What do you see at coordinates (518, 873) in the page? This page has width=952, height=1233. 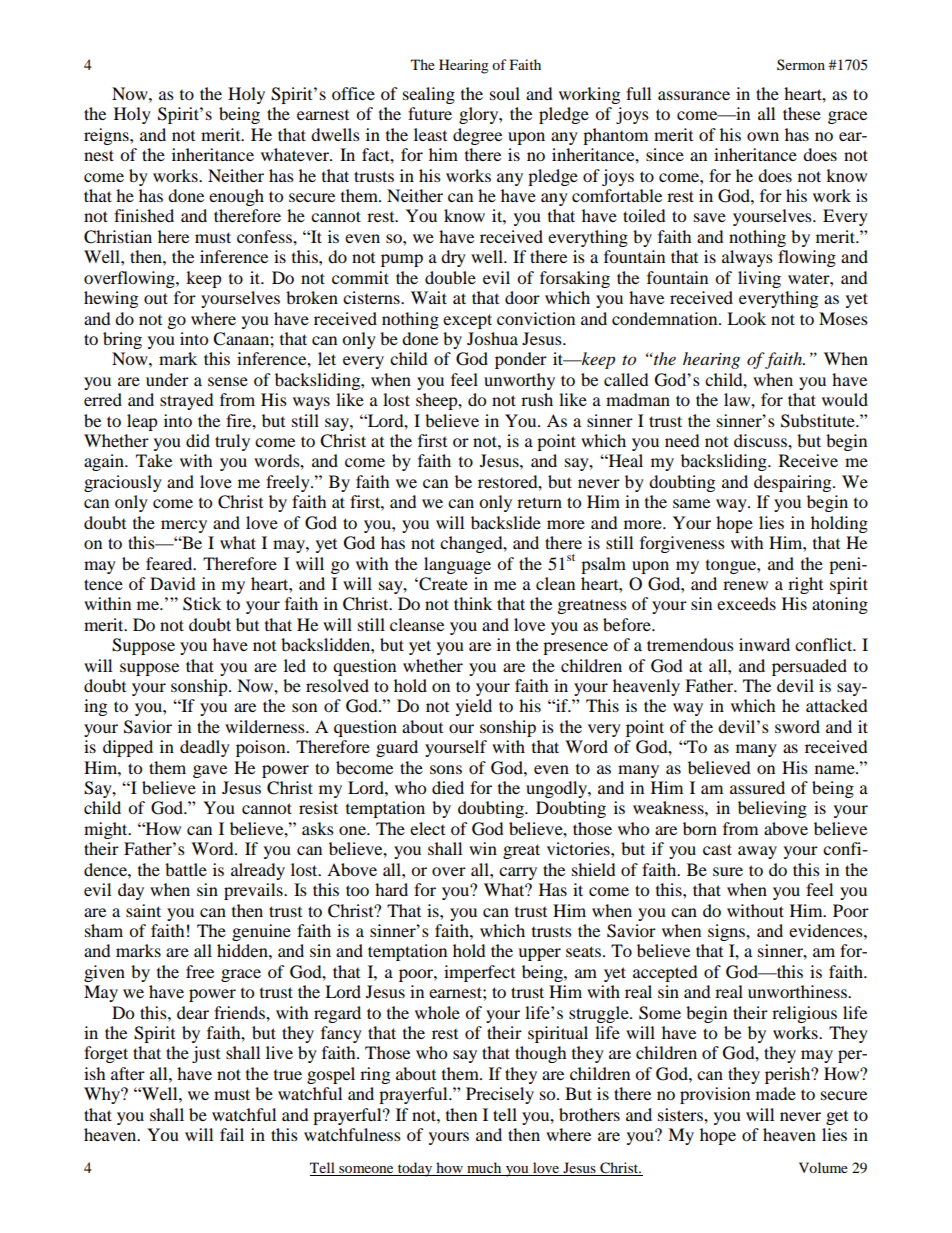 I see `carry` at bounding box center [518, 873].
